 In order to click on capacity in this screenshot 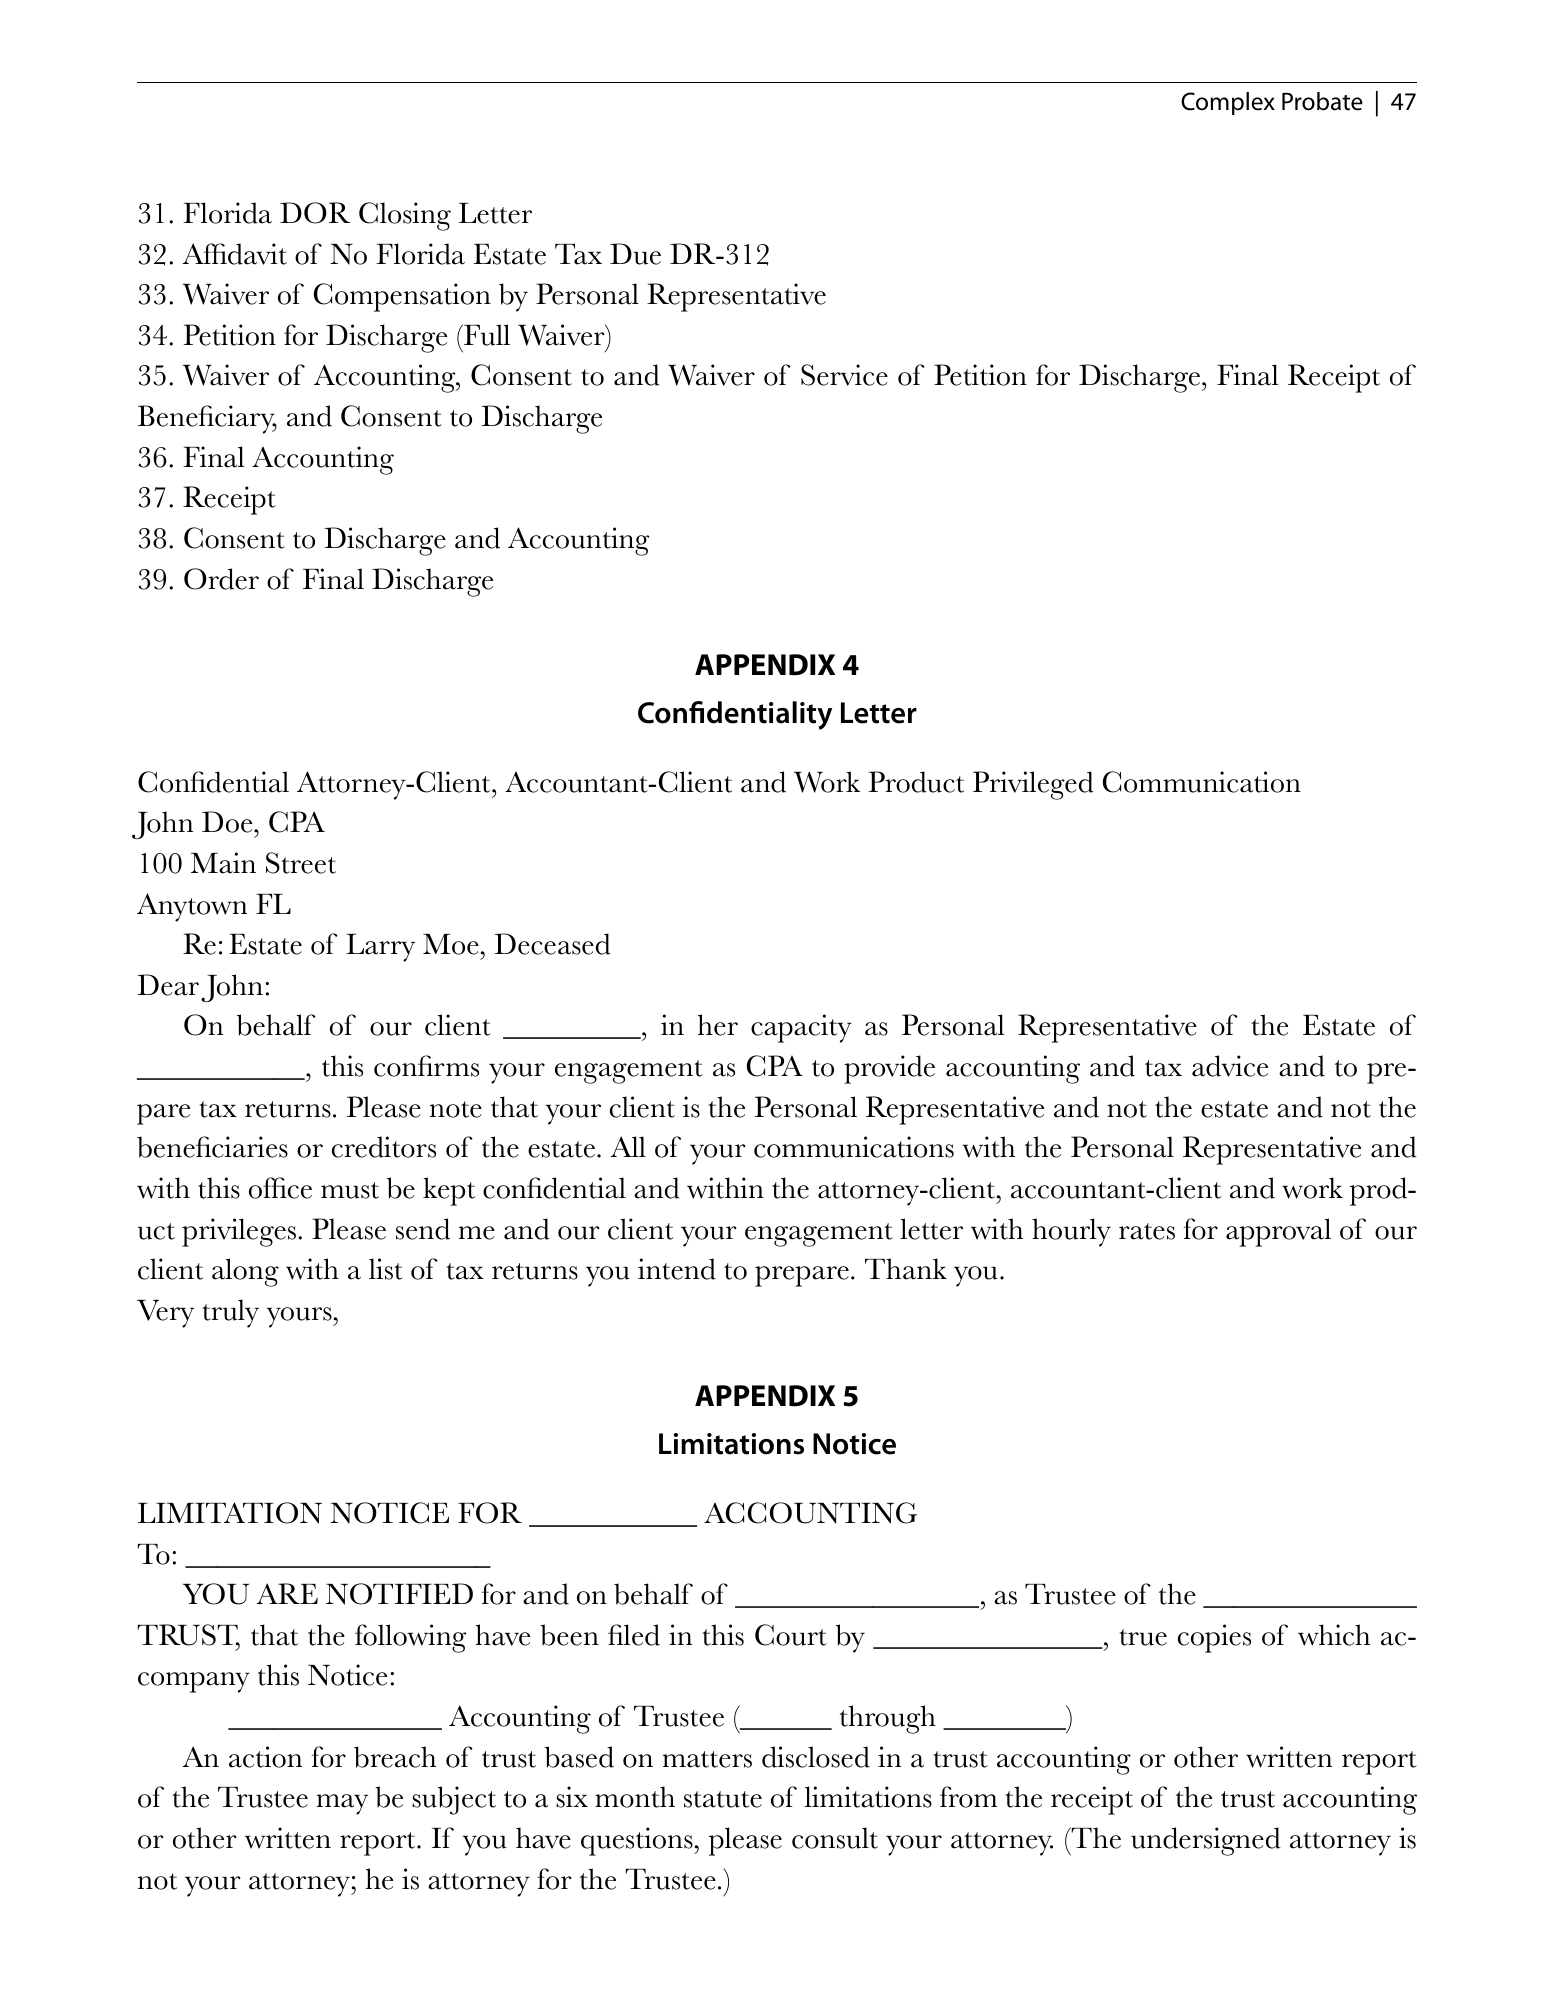, I will do `click(801, 1028)`.
